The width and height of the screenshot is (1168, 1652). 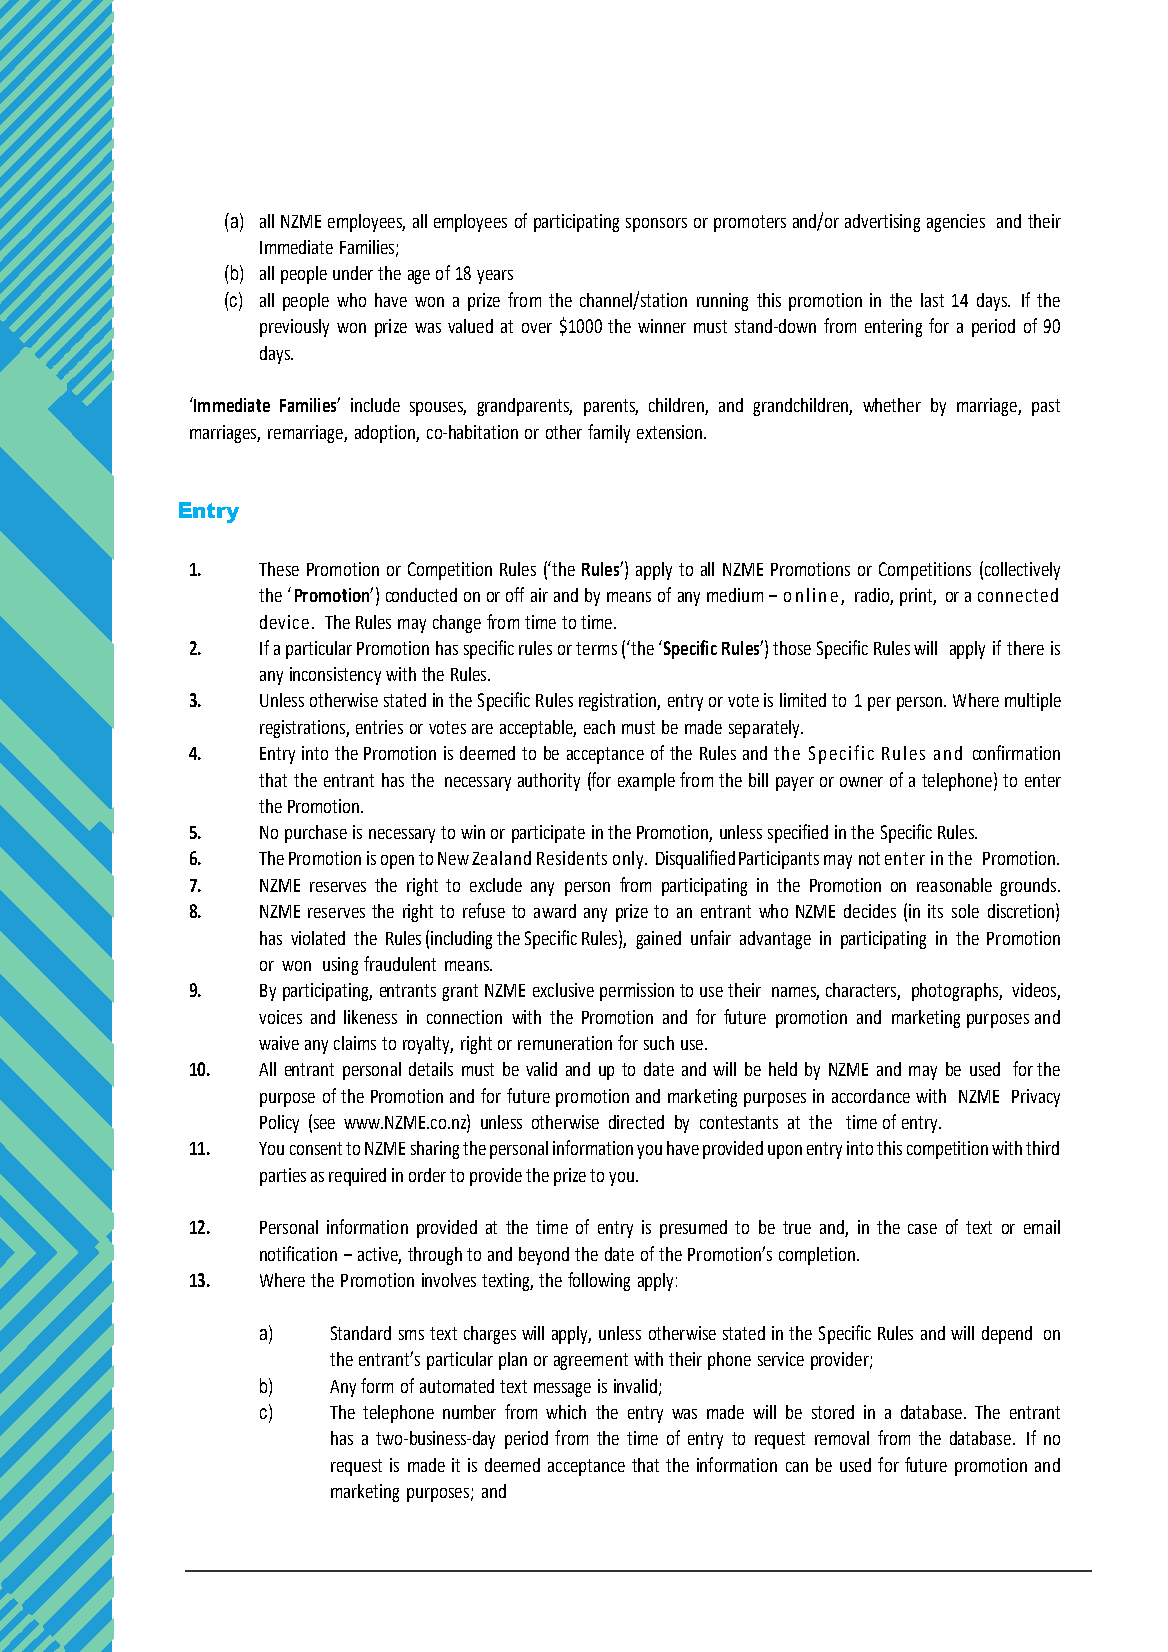 What do you see at coordinates (695, 859) in the screenshot?
I see `Disqualified` at bounding box center [695, 859].
